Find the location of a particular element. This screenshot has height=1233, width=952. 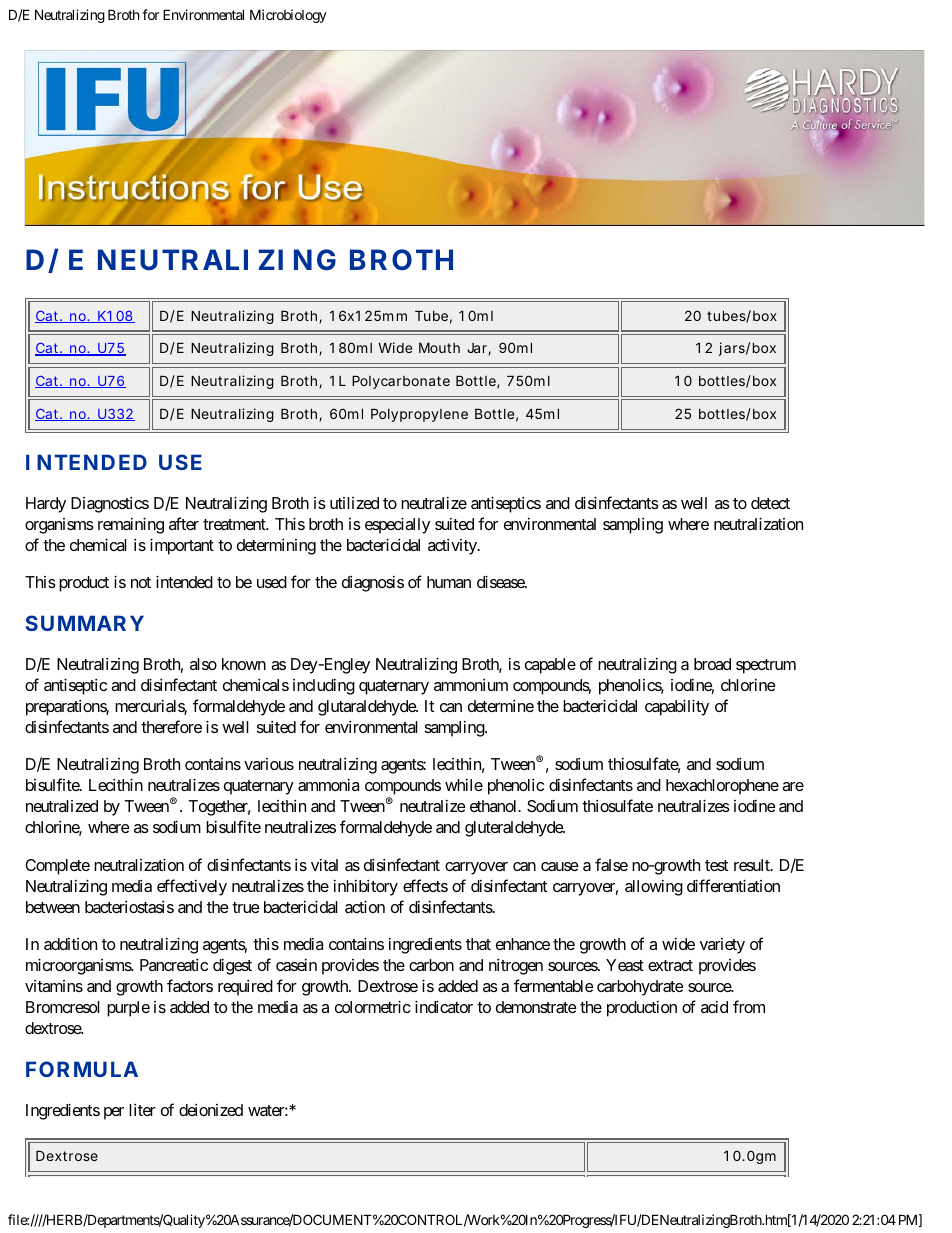

liter is located at coordinates (142, 1110).
